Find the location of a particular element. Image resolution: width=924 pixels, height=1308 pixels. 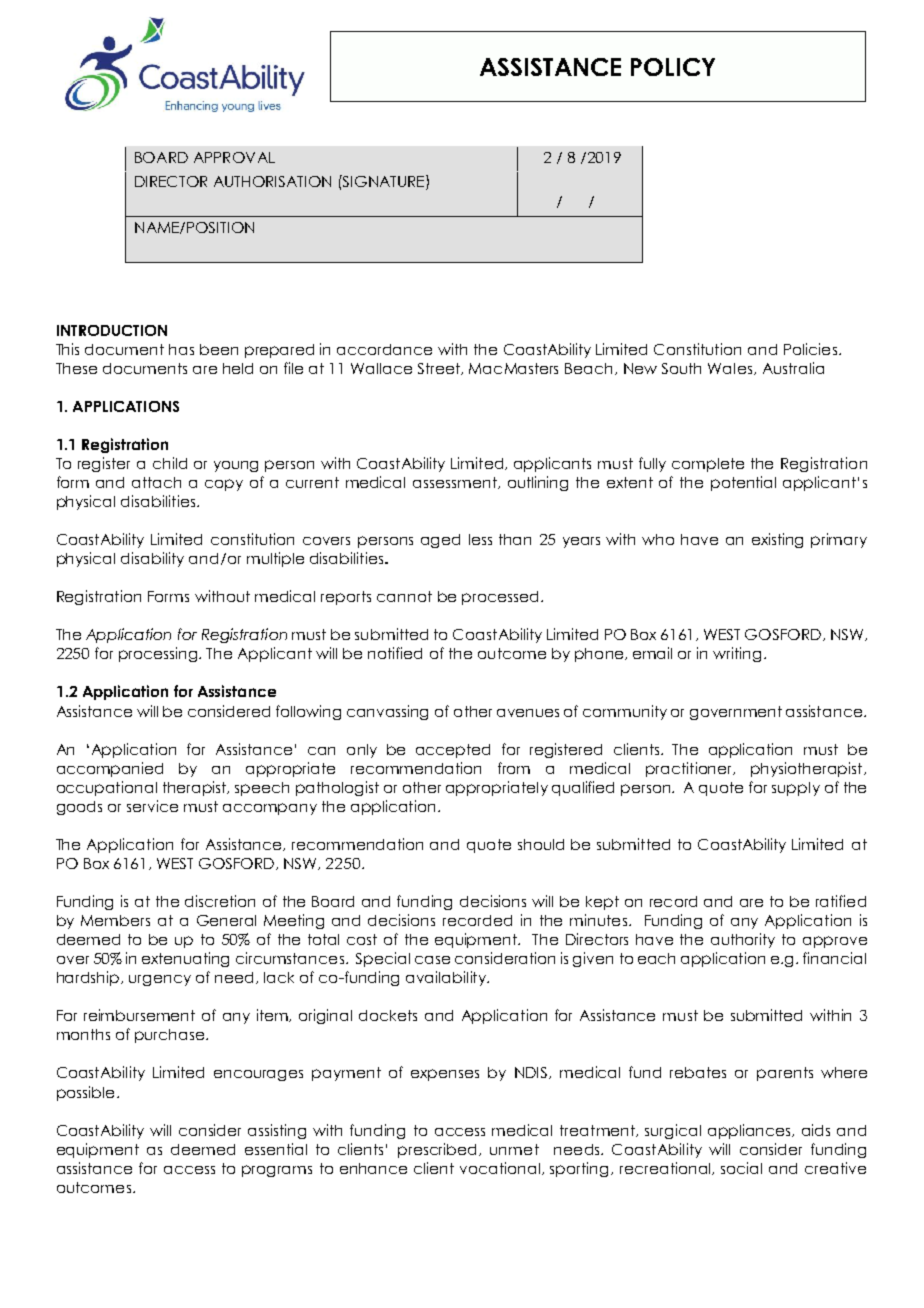

possible is located at coordinates (85, 1093).
